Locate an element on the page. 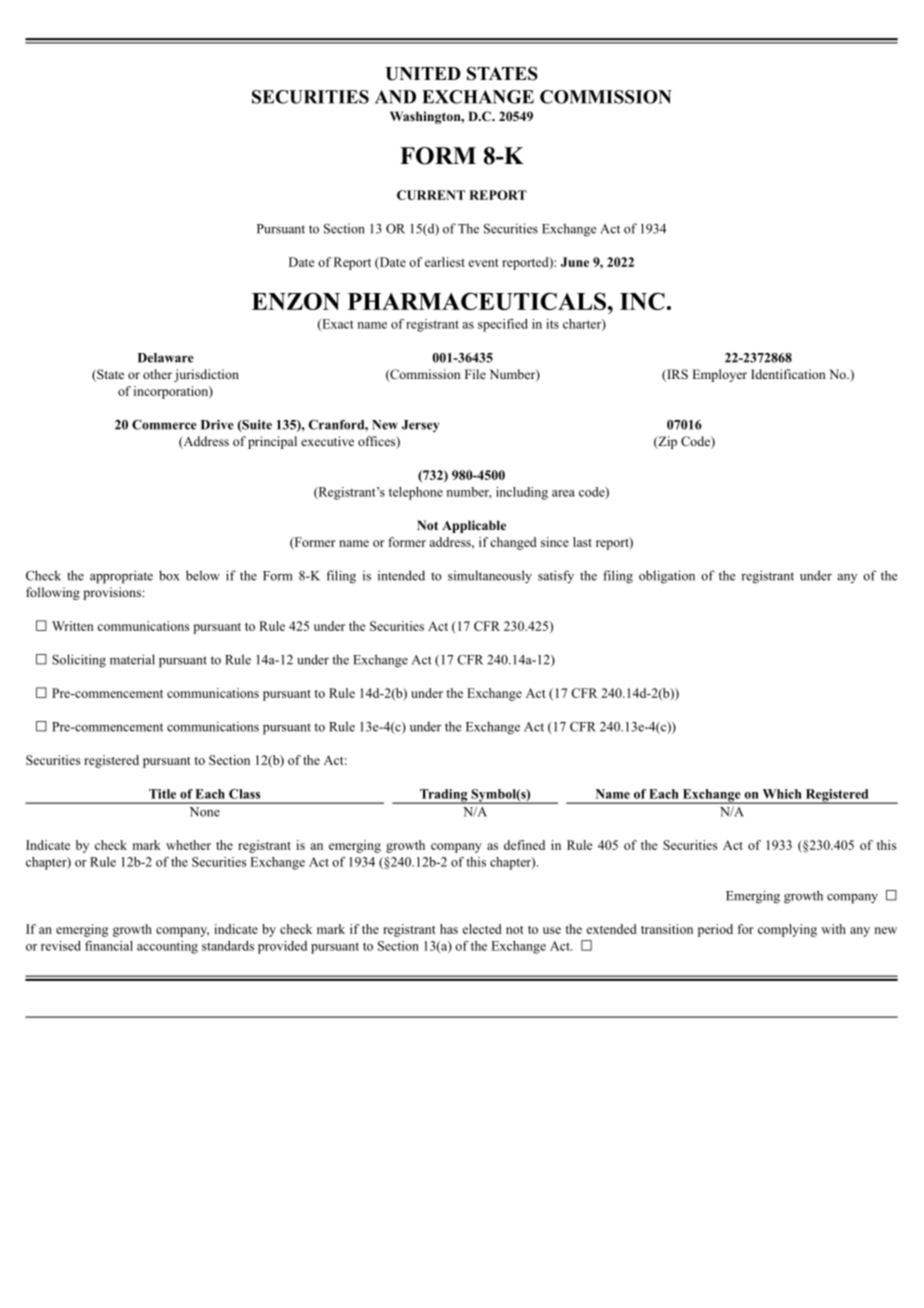  Title is located at coordinates (162, 794).
